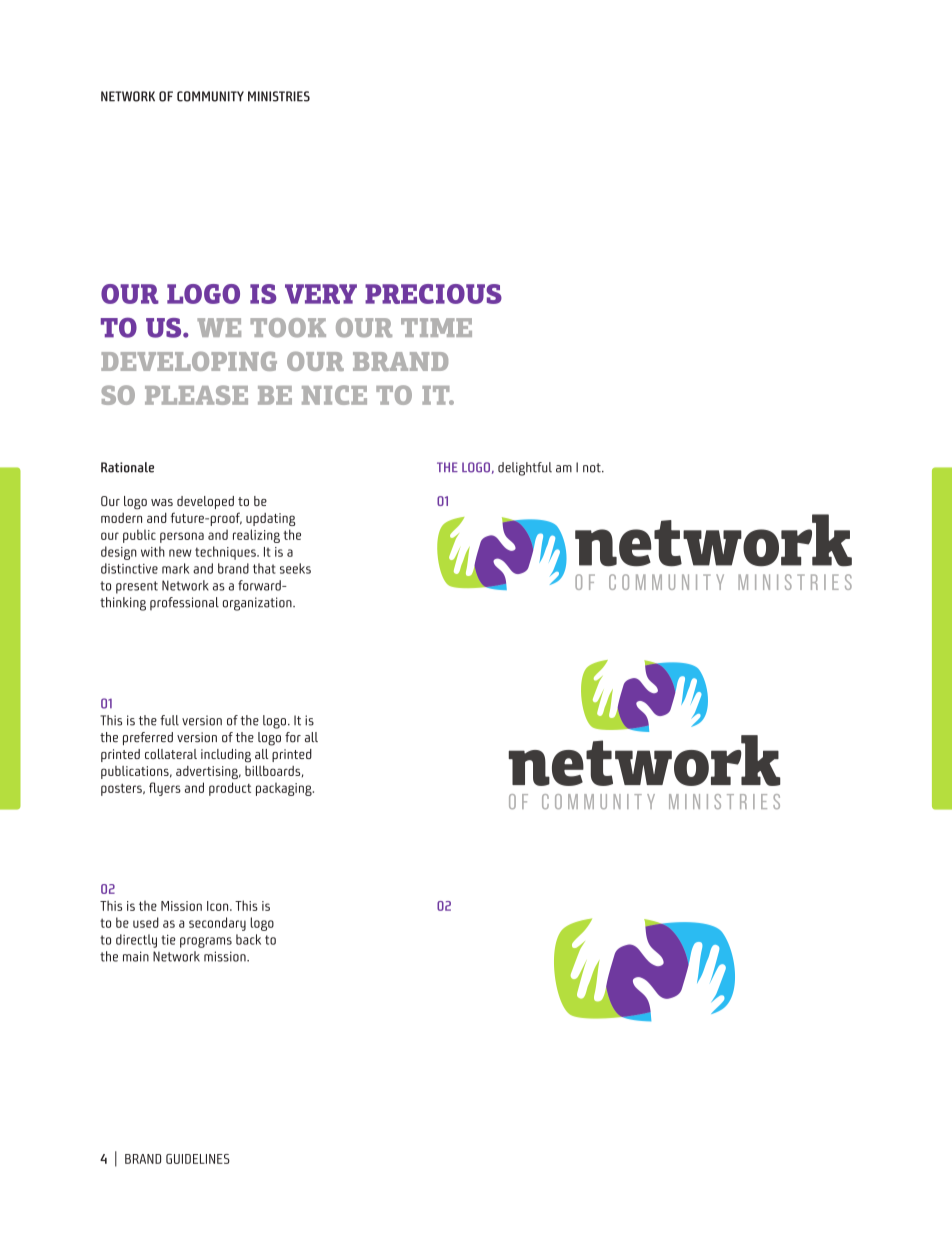 The image size is (952, 1233). What do you see at coordinates (279, 96) in the page?
I see `MINISTRIES` at bounding box center [279, 96].
